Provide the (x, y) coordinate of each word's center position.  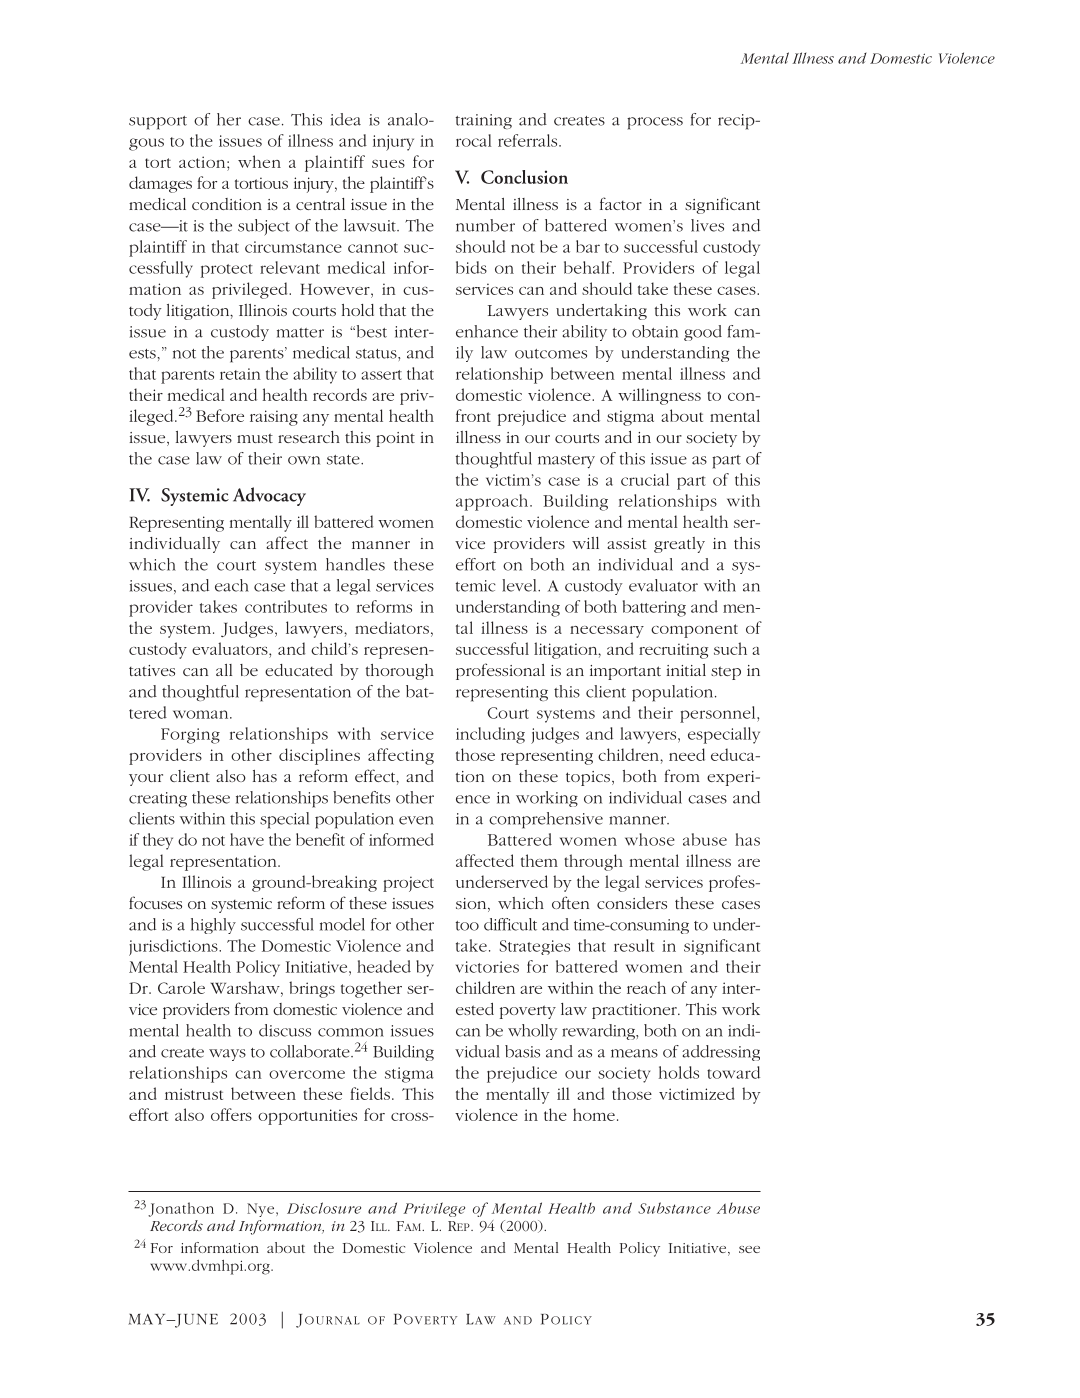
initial (686, 670)
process (655, 123)
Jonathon (181, 1209)
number (485, 225)
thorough (400, 672)
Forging (190, 736)
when (259, 161)
